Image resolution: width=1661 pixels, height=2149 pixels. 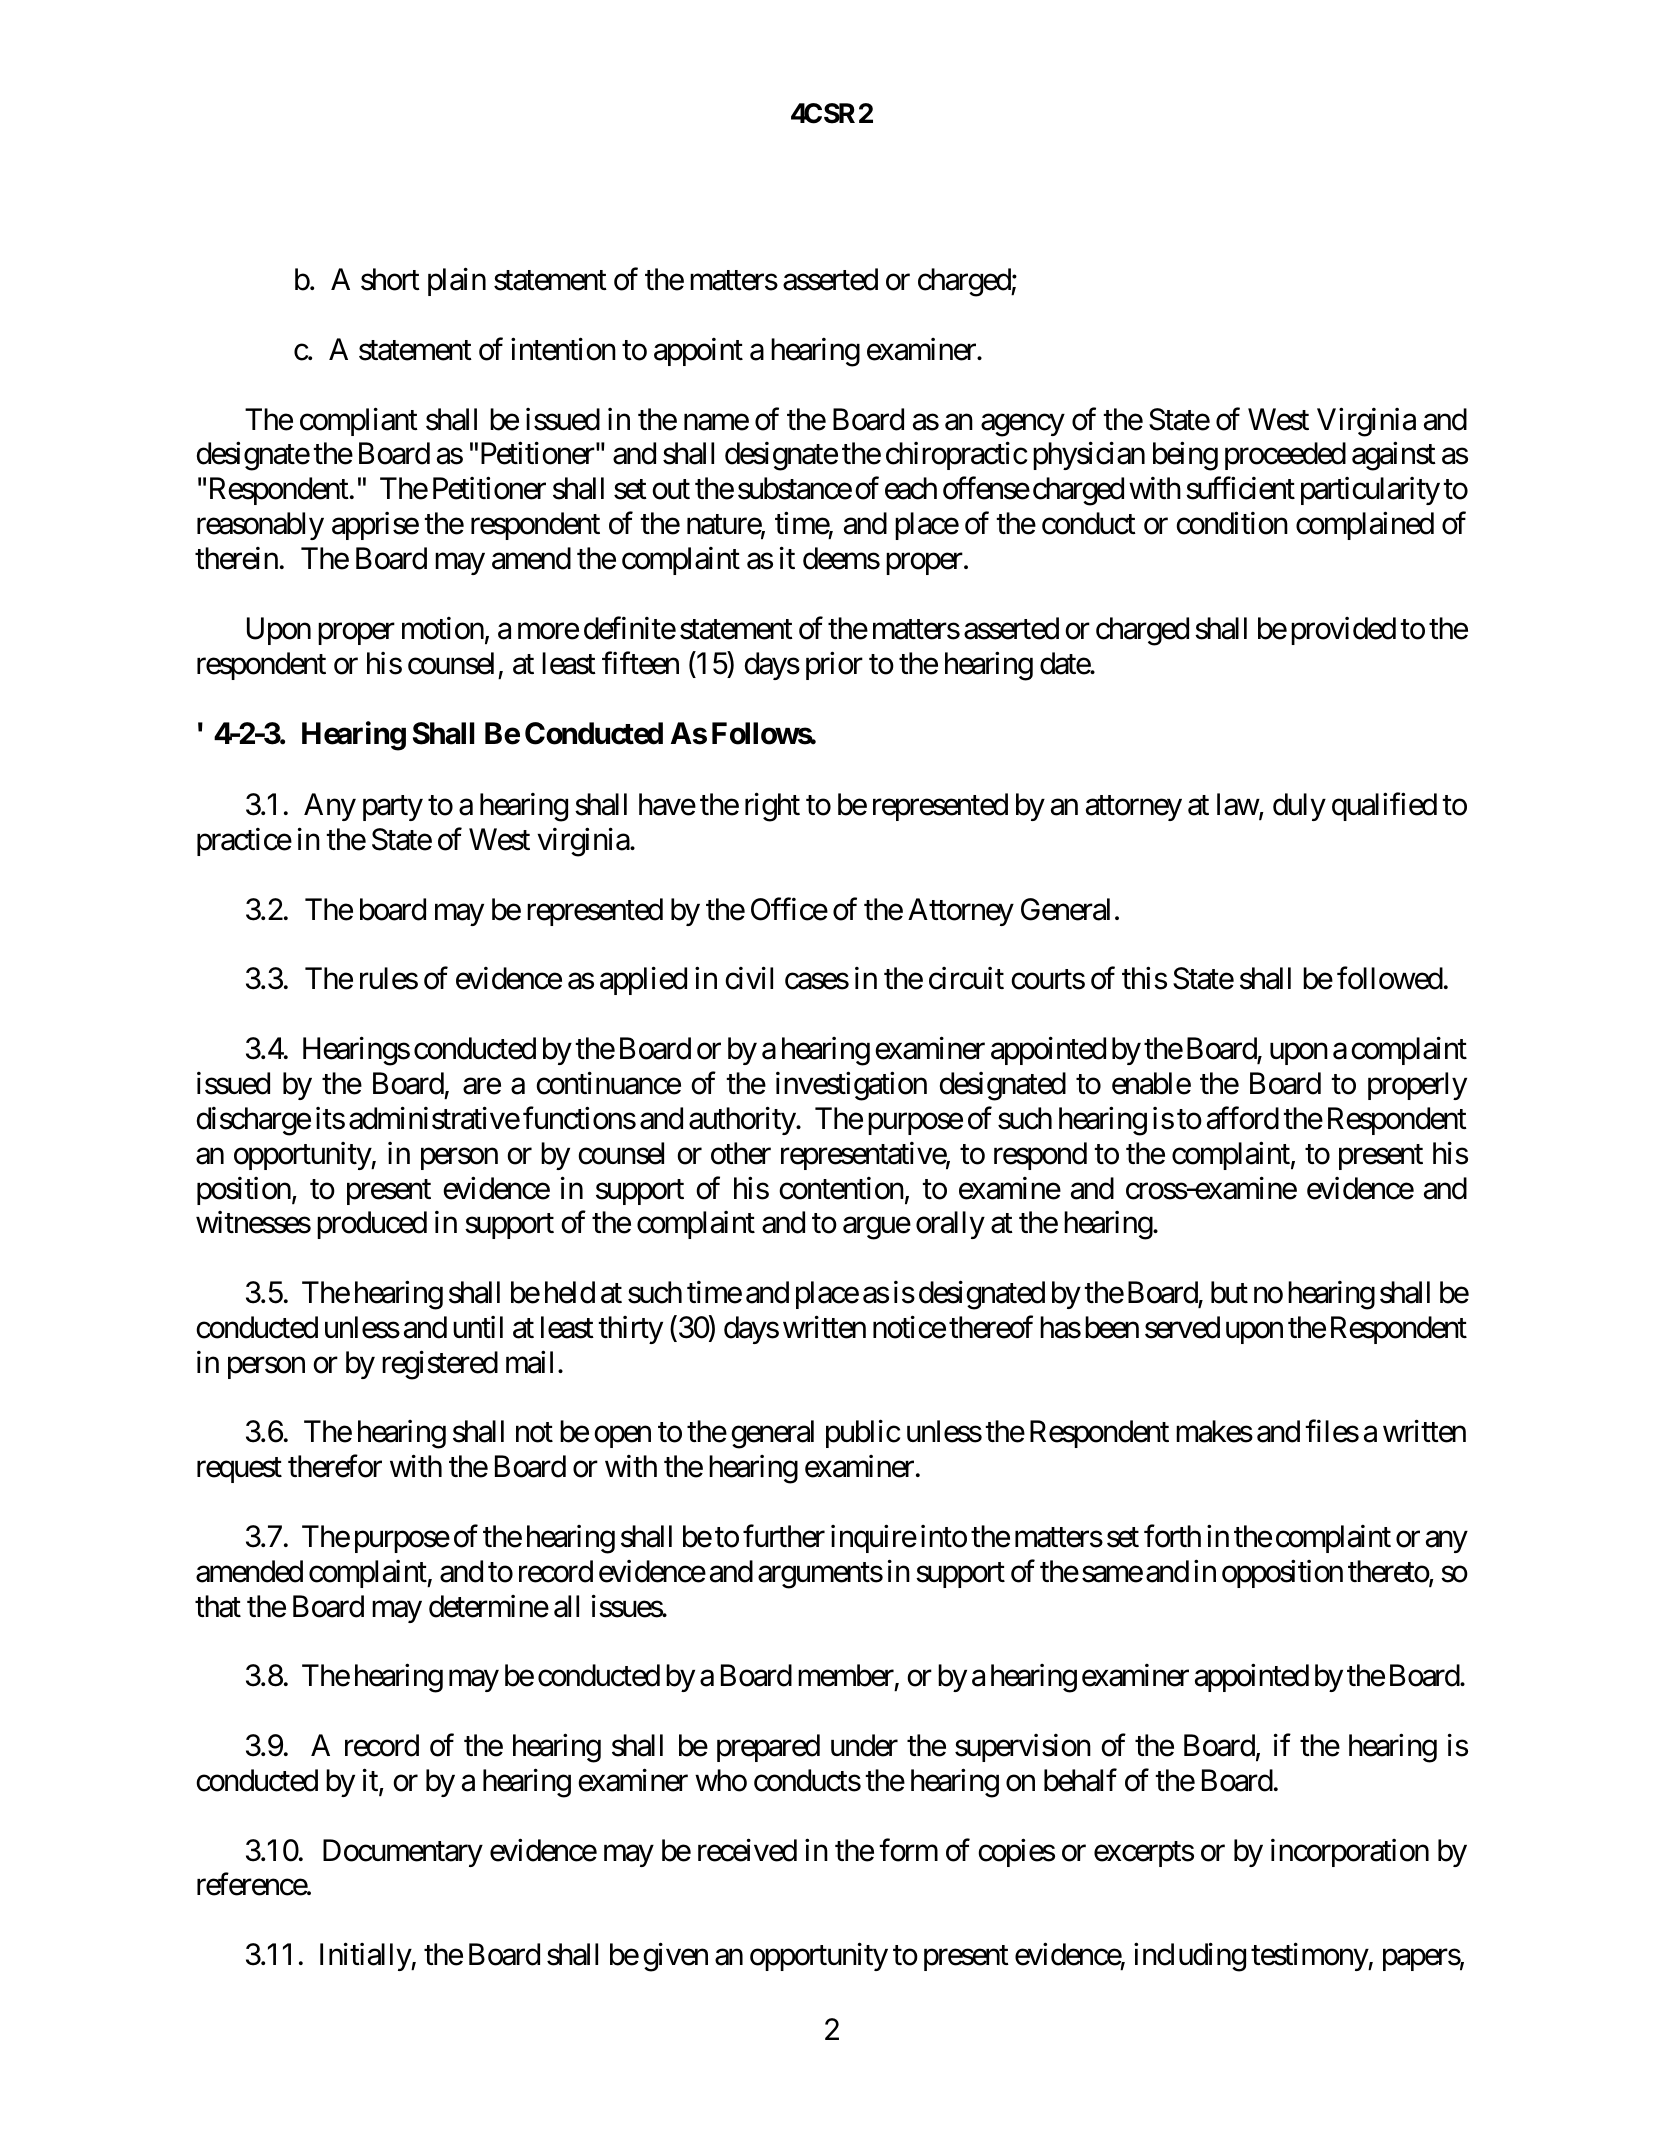 I want to click on authority, so click(x=743, y=1121).
